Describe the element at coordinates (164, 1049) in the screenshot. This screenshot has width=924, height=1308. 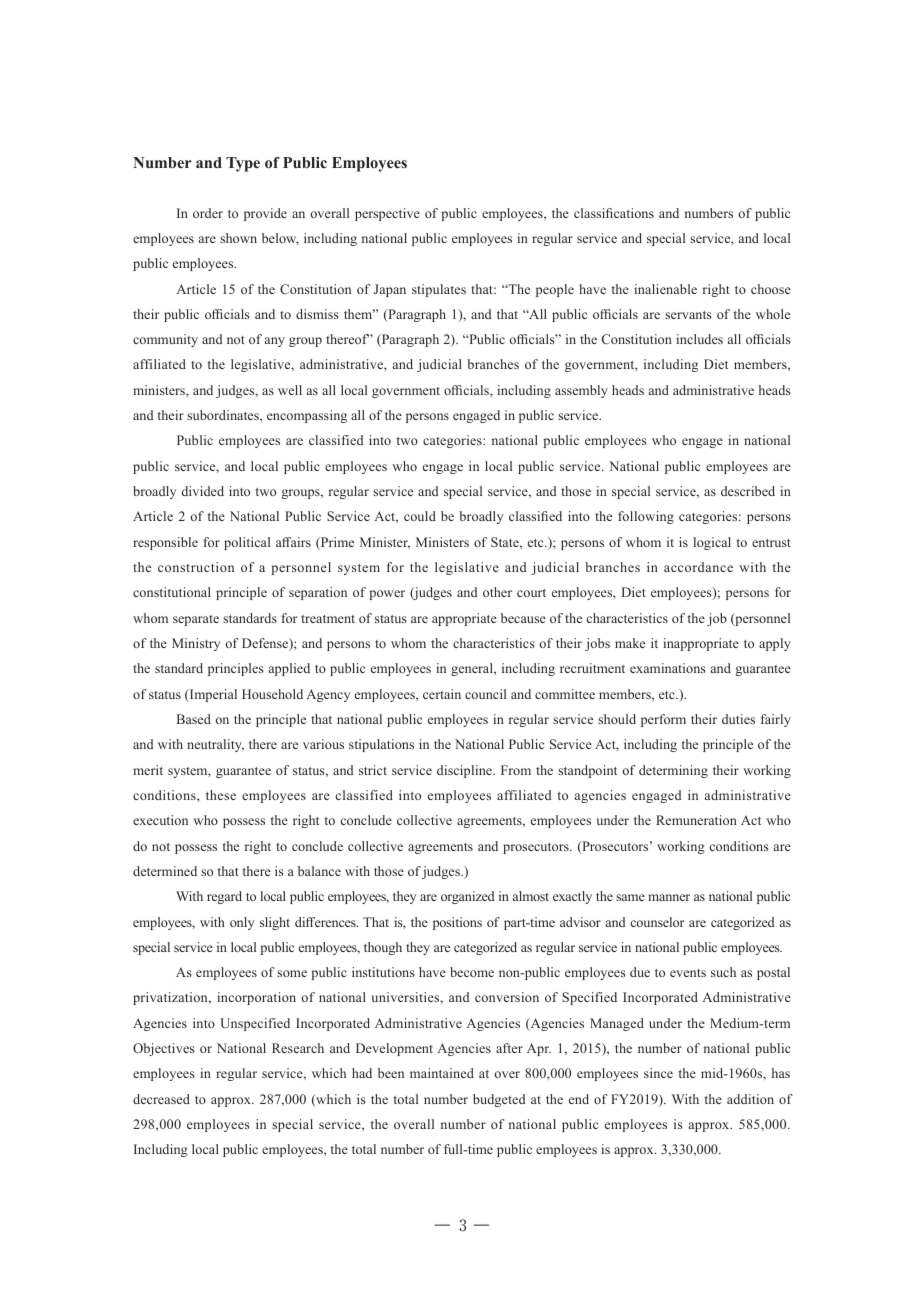
I see `Objectives` at that location.
